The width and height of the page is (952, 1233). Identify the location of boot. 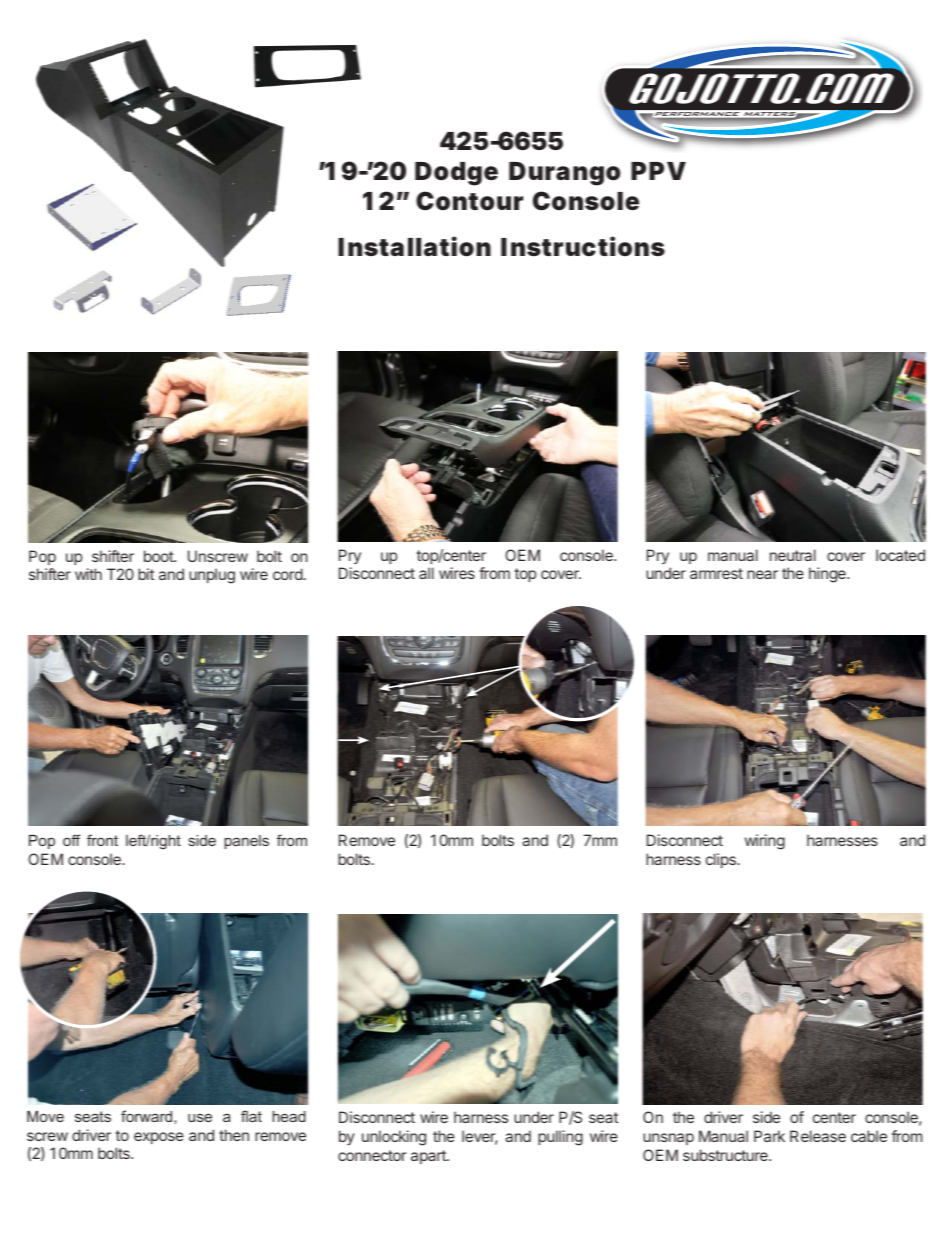
(159, 556).
